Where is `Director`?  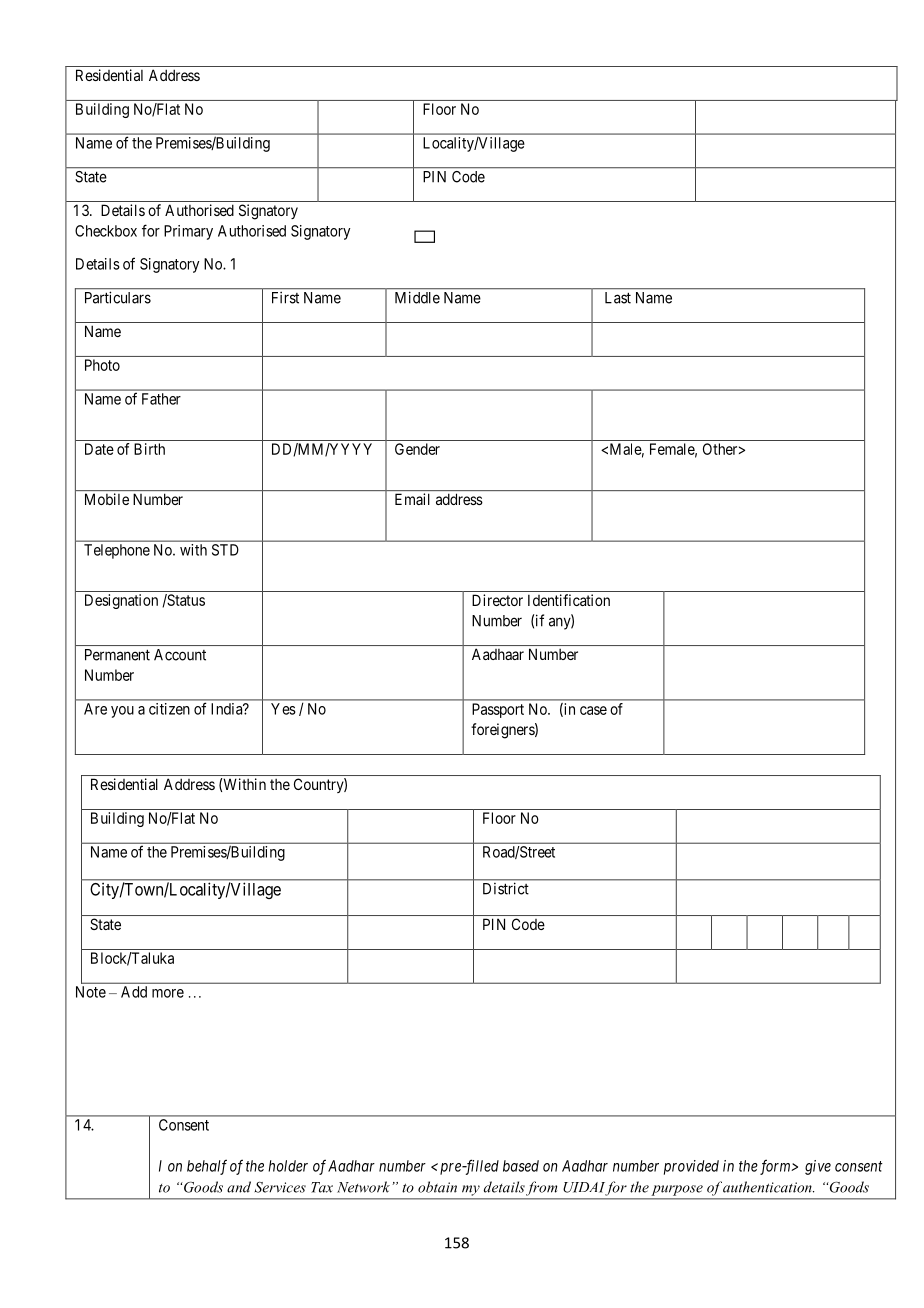 Director is located at coordinates (497, 600).
